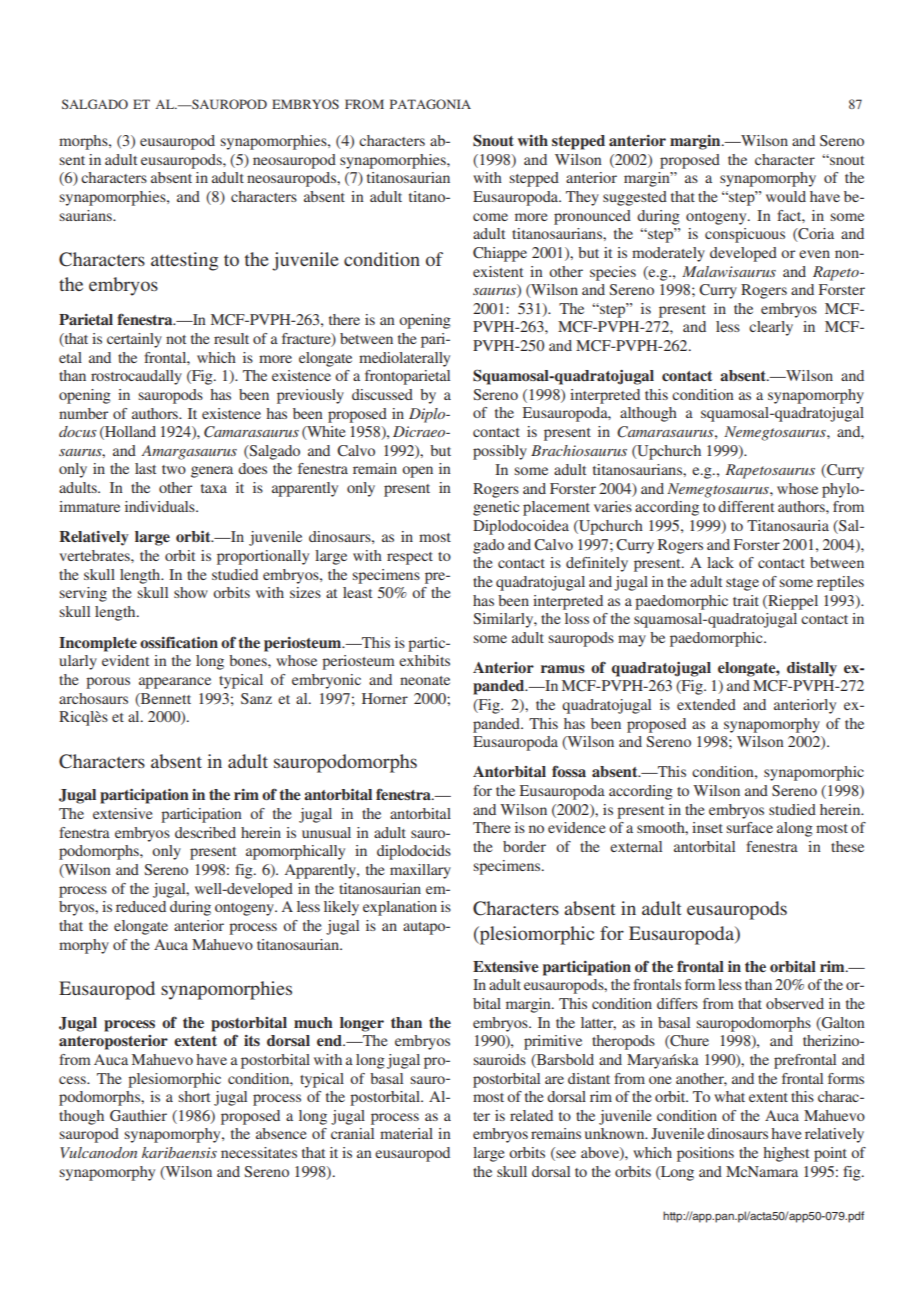 This screenshot has width=924, height=1308. What do you see at coordinates (406, 1133) in the screenshot?
I see `material` at bounding box center [406, 1133].
